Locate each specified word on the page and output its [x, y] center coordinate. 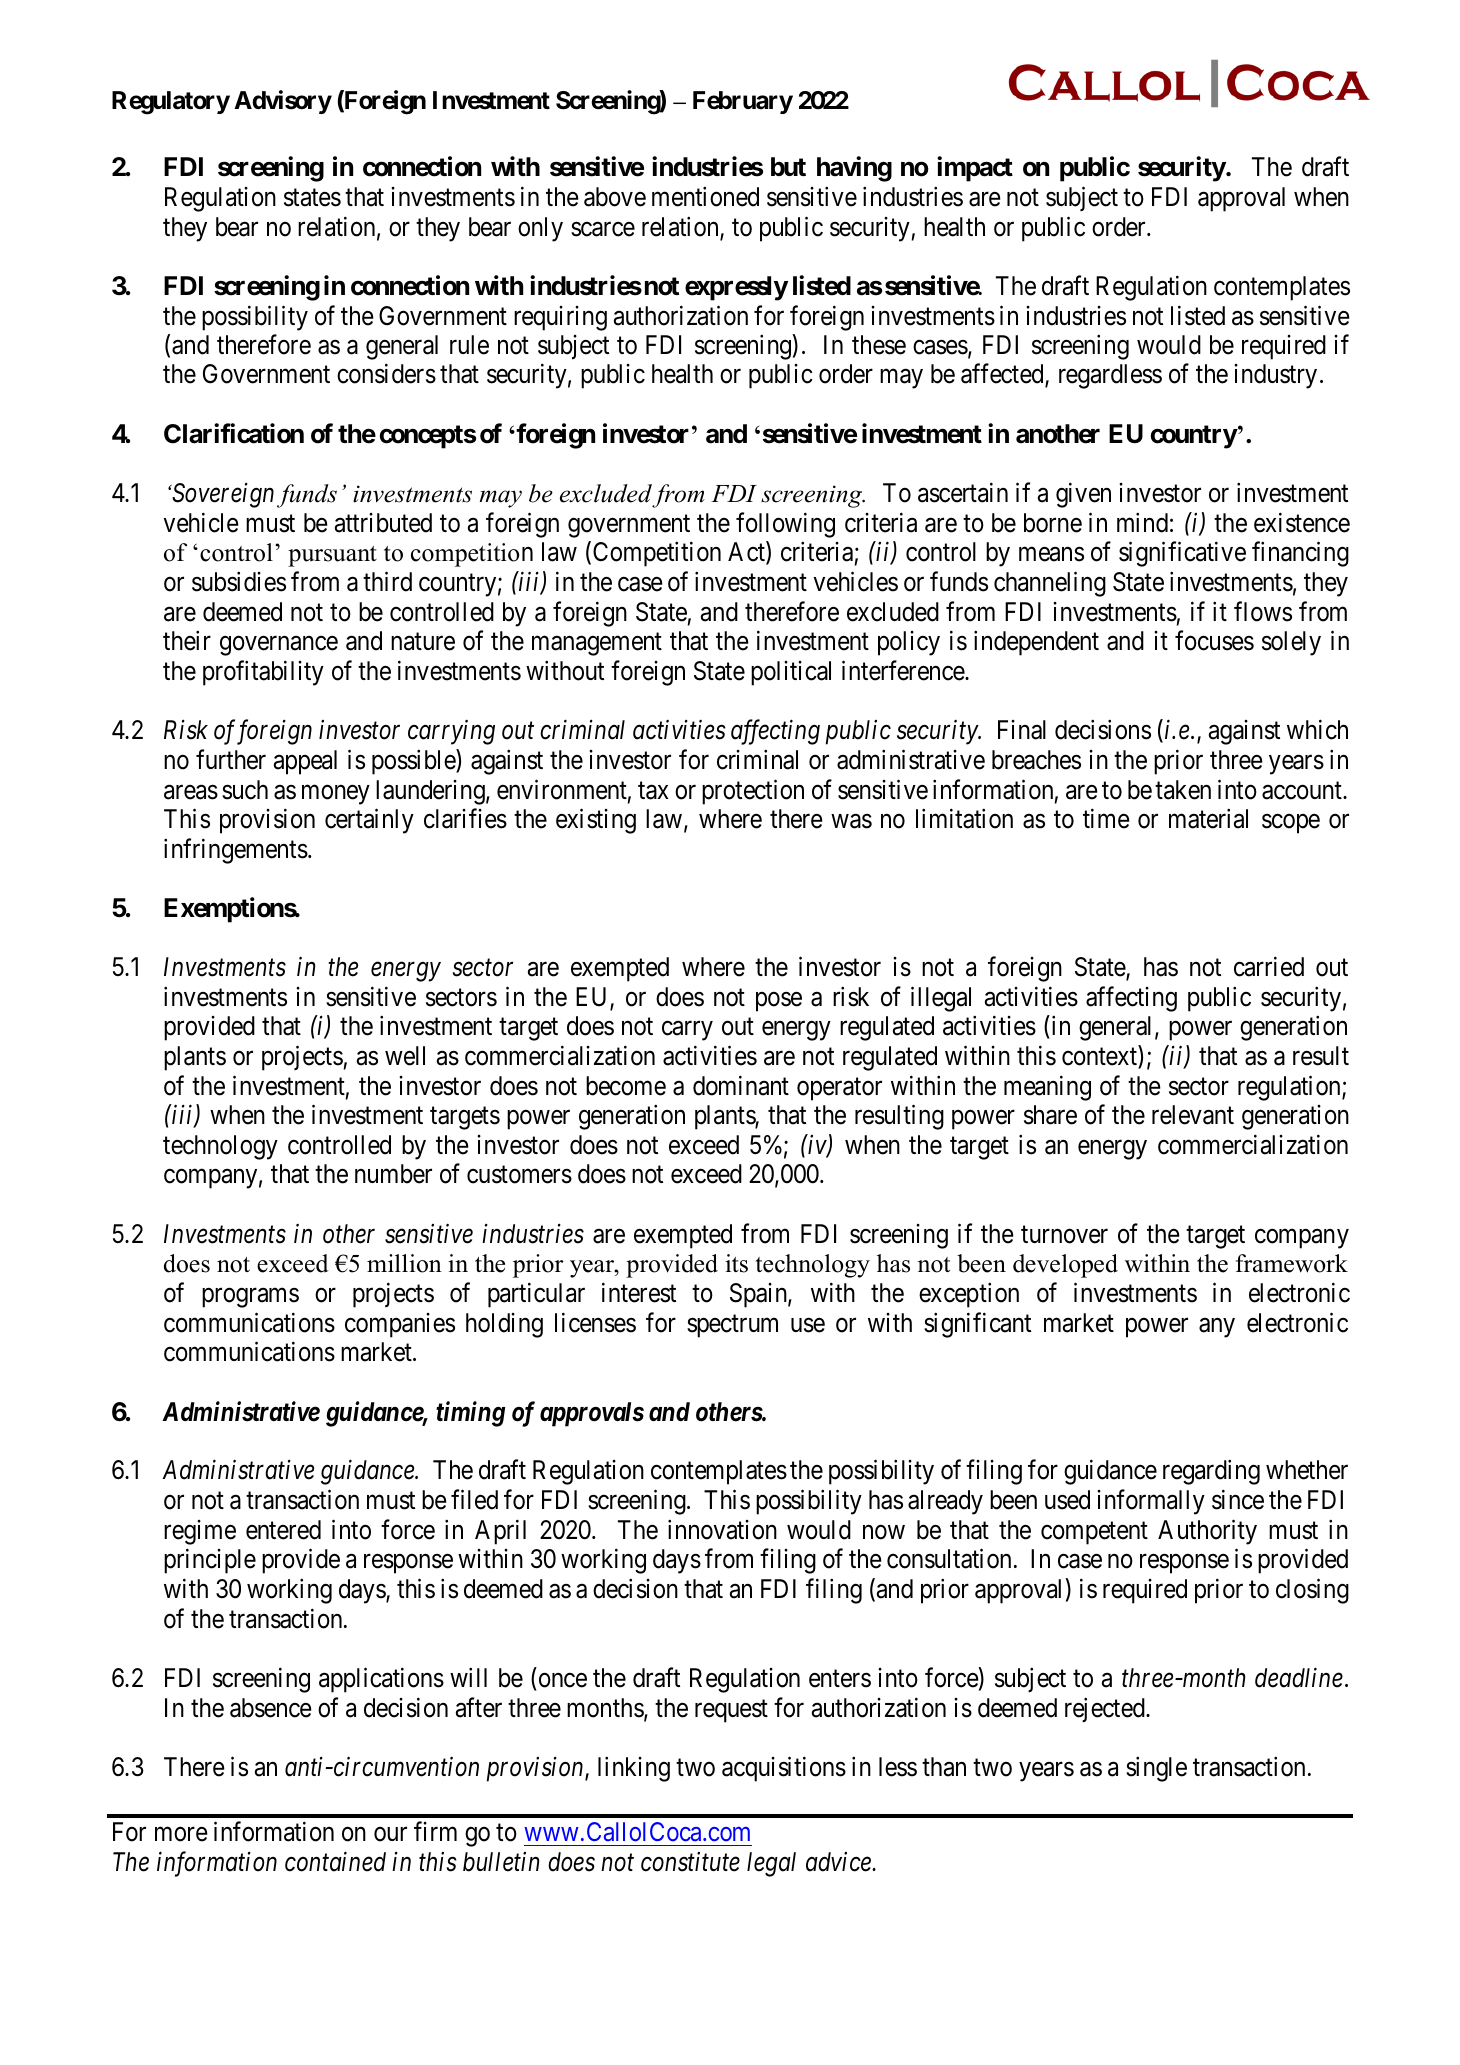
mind [1142, 522]
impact [975, 169]
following [785, 525]
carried [1269, 966]
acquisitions [784, 1769]
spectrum [732, 1326]
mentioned [705, 197]
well [405, 1056]
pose [779, 1002]
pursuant [332, 556]
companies [400, 1325]
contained [335, 1861]
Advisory [283, 102]
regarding [1211, 1472]
